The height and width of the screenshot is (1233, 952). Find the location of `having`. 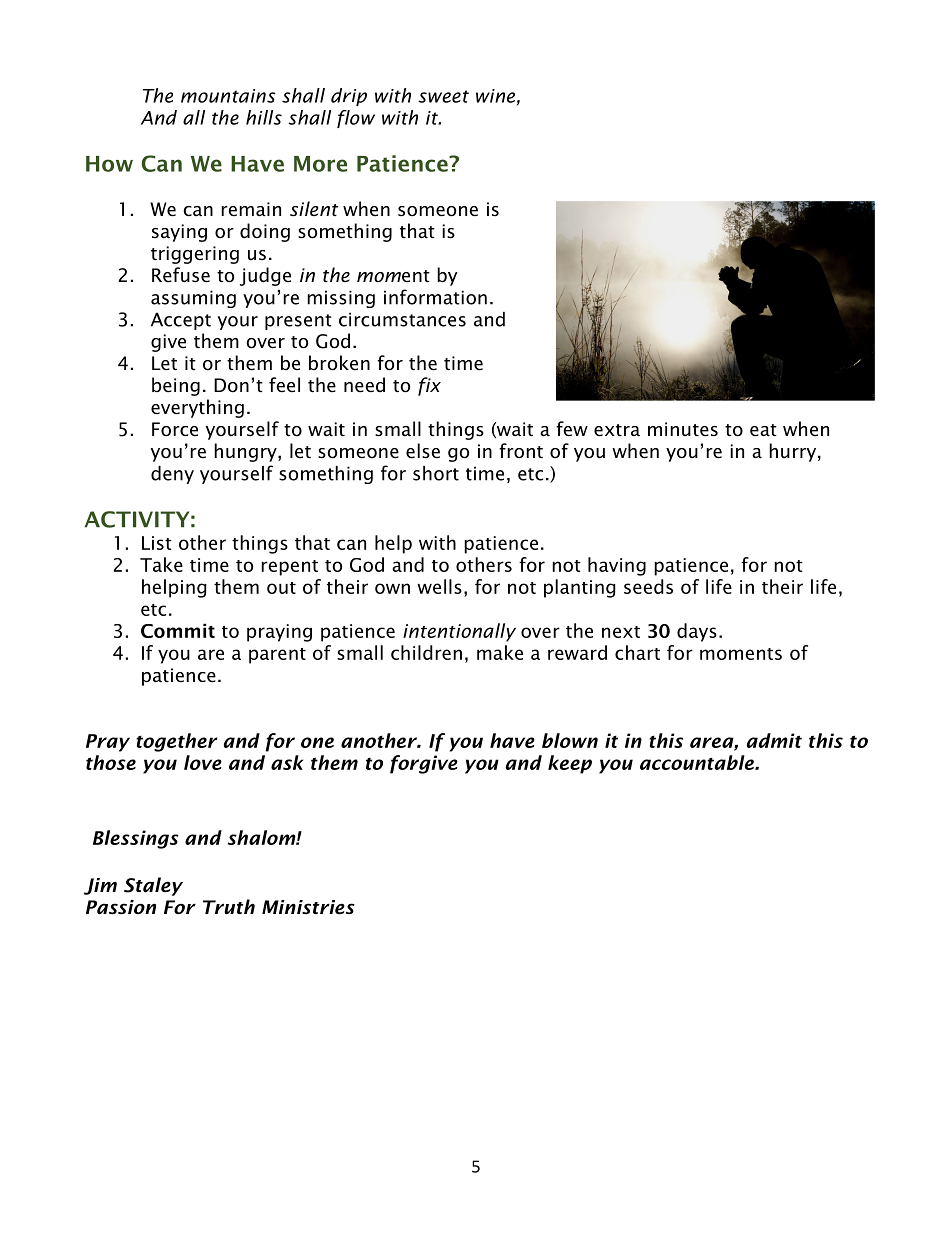

having is located at coordinates (617, 566).
